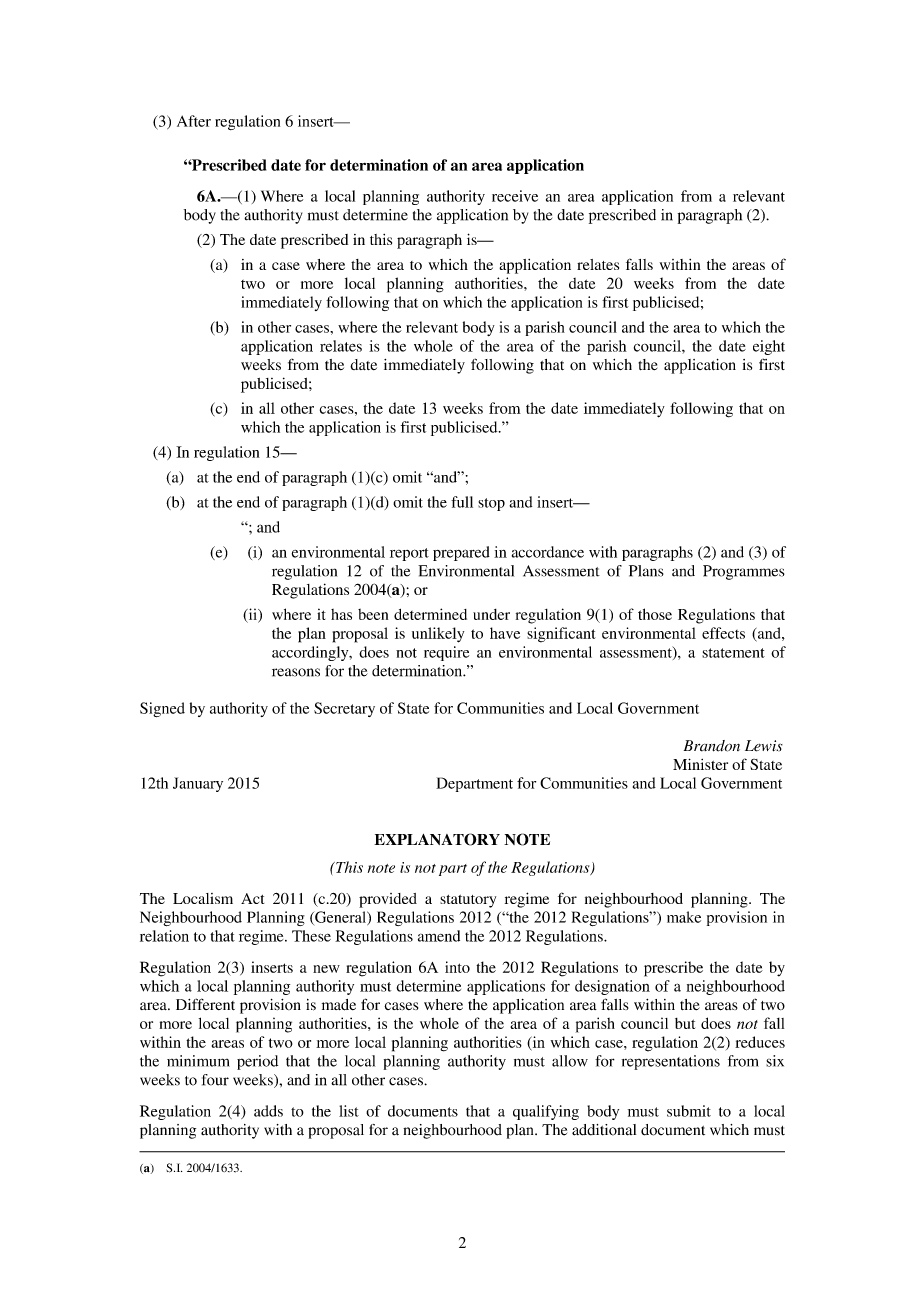 The width and height of the screenshot is (924, 1308). Describe the element at coordinates (215, 1080) in the screenshot. I see `four` at that location.
